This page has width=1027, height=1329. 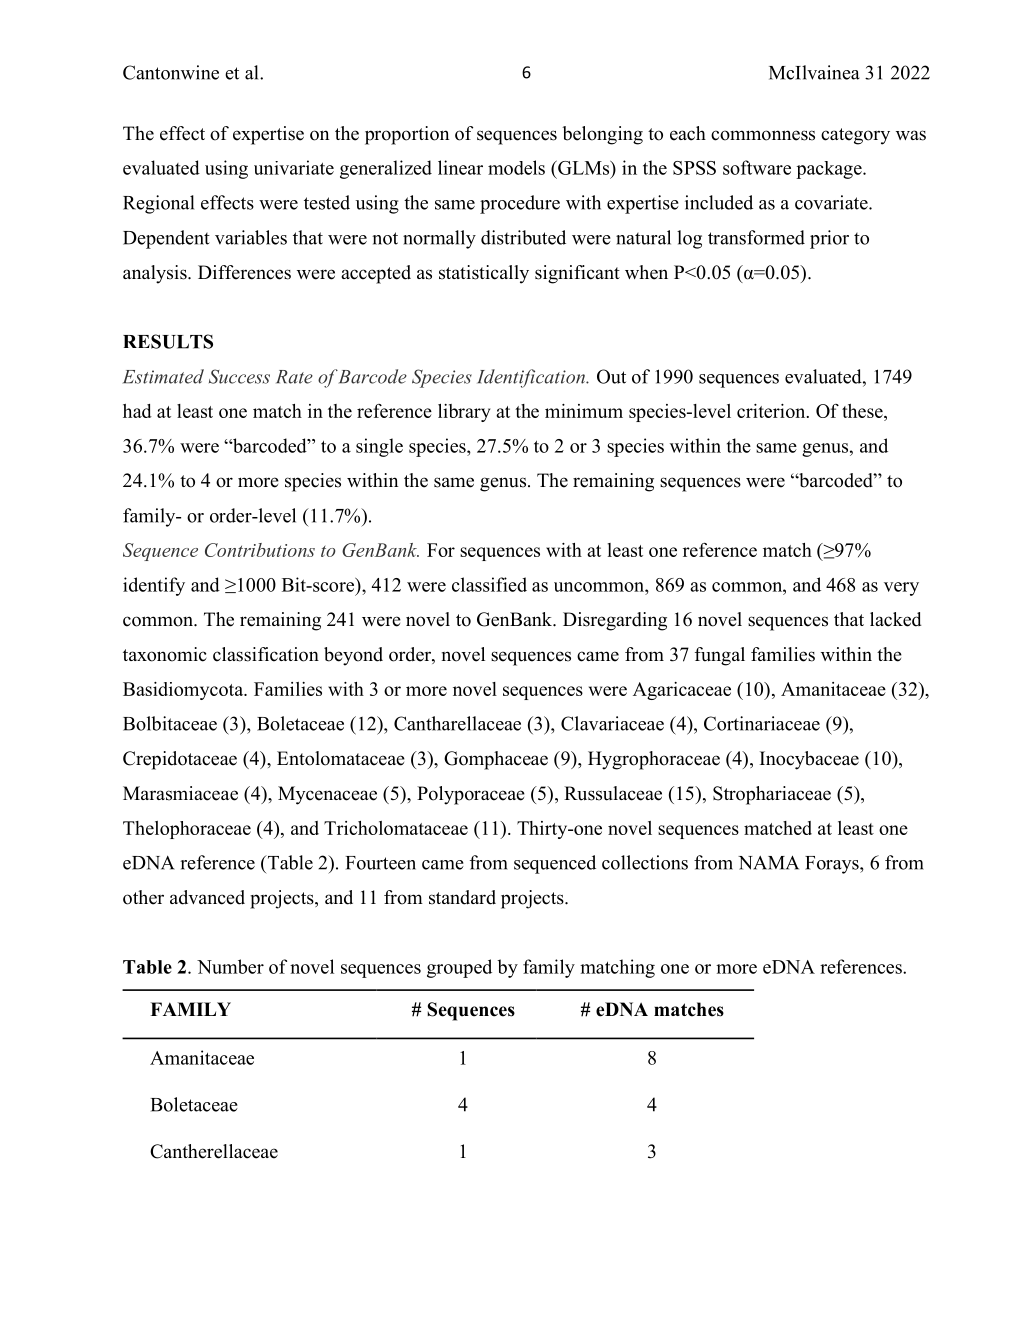 I want to click on fungal, so click(x=720, y=656).
